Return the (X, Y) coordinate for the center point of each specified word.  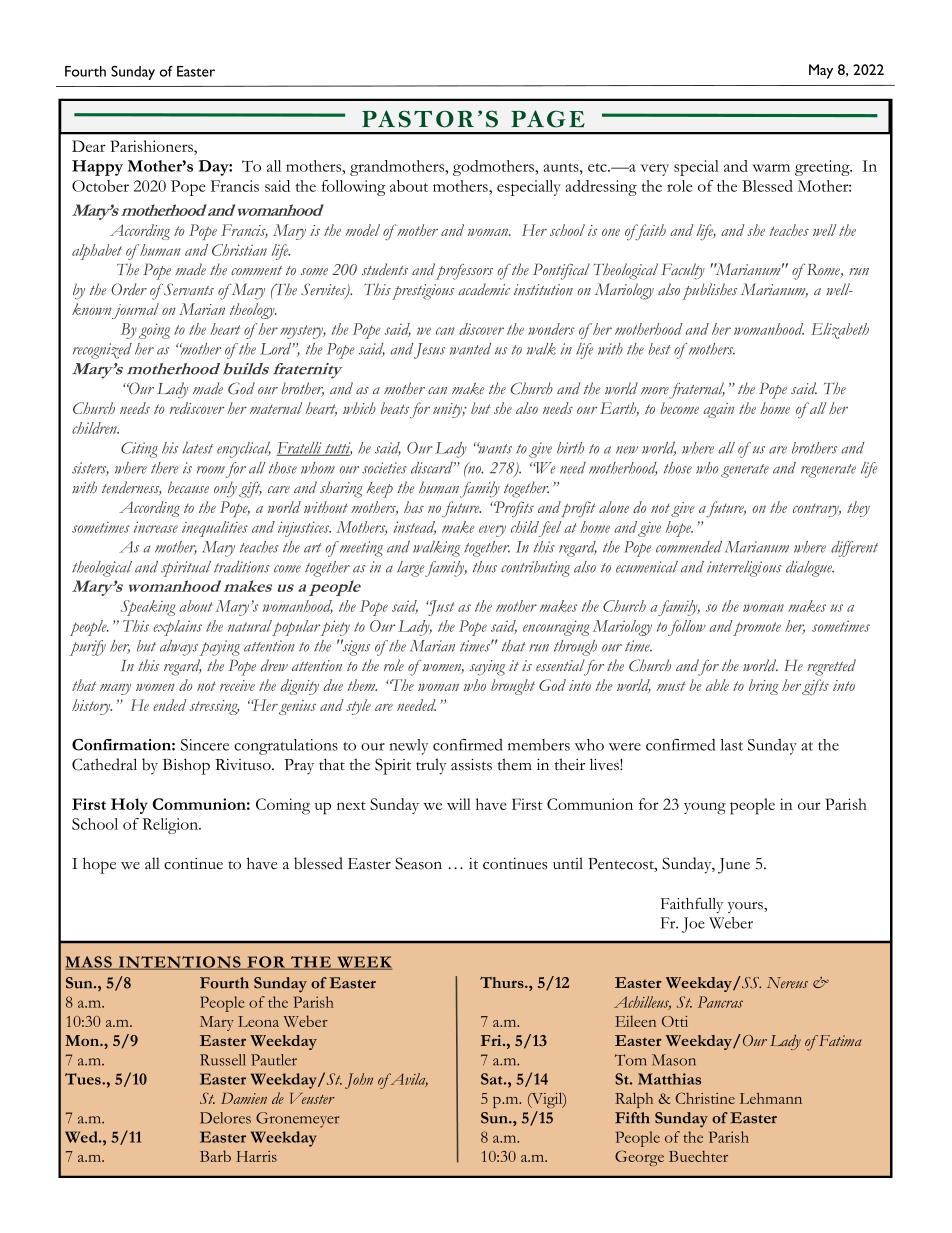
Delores (225, 1118)
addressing (601, 188)
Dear (89, 146)
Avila (408, 1080)
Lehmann (771, 1098)
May (821, 71)
